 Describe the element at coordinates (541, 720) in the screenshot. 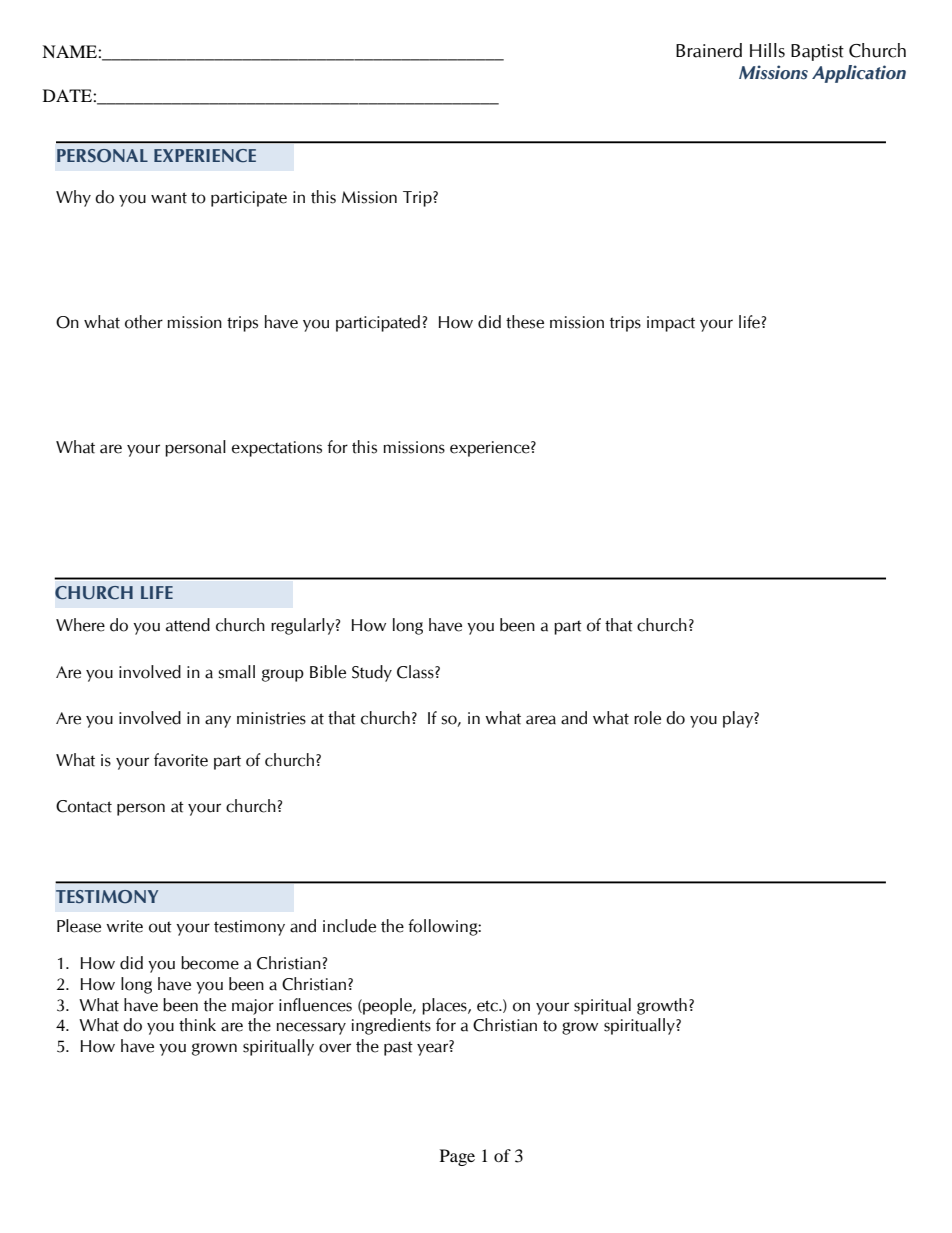

I see `area` at that location.
